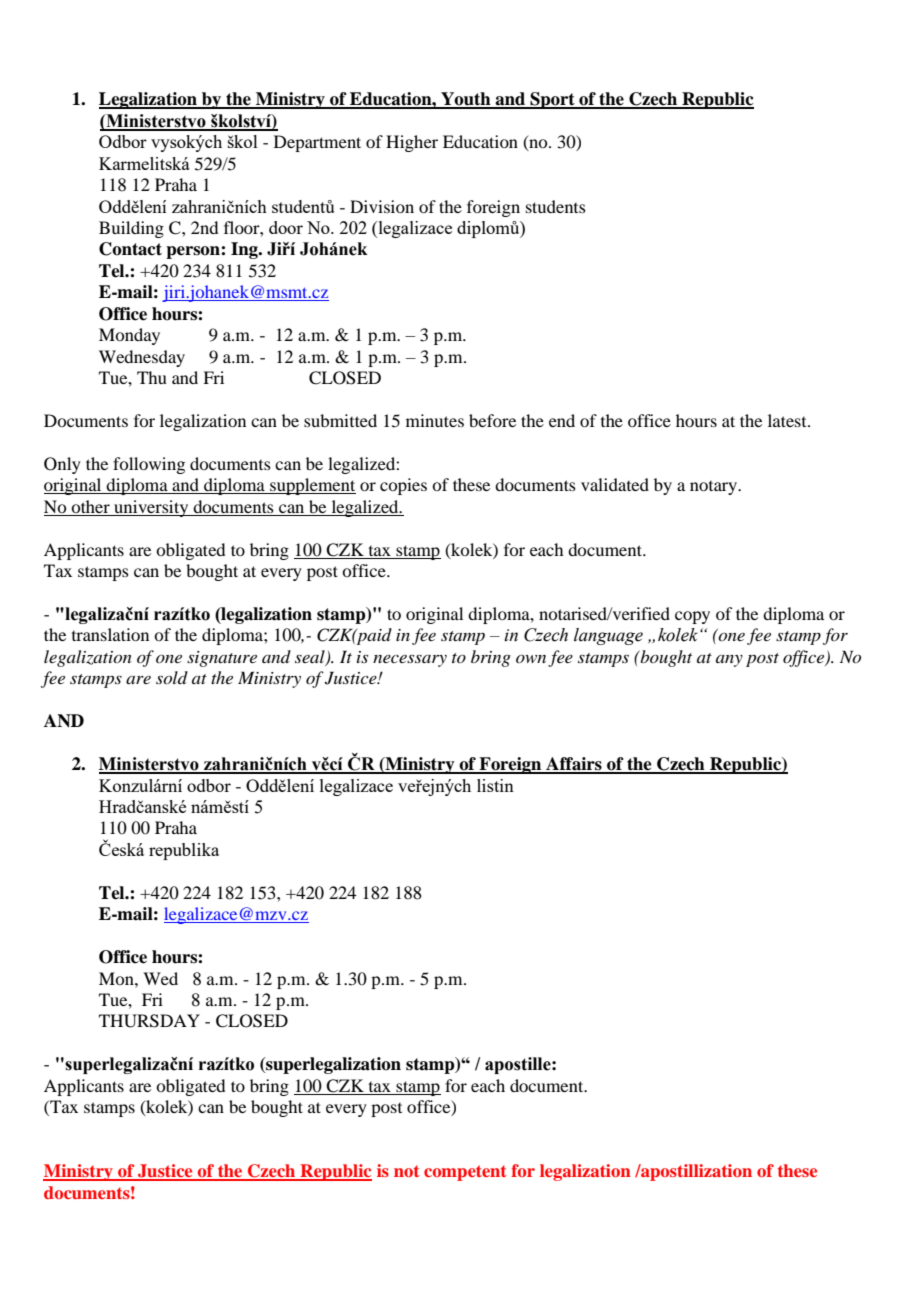  I want to click on latest, so click(788, 420).
